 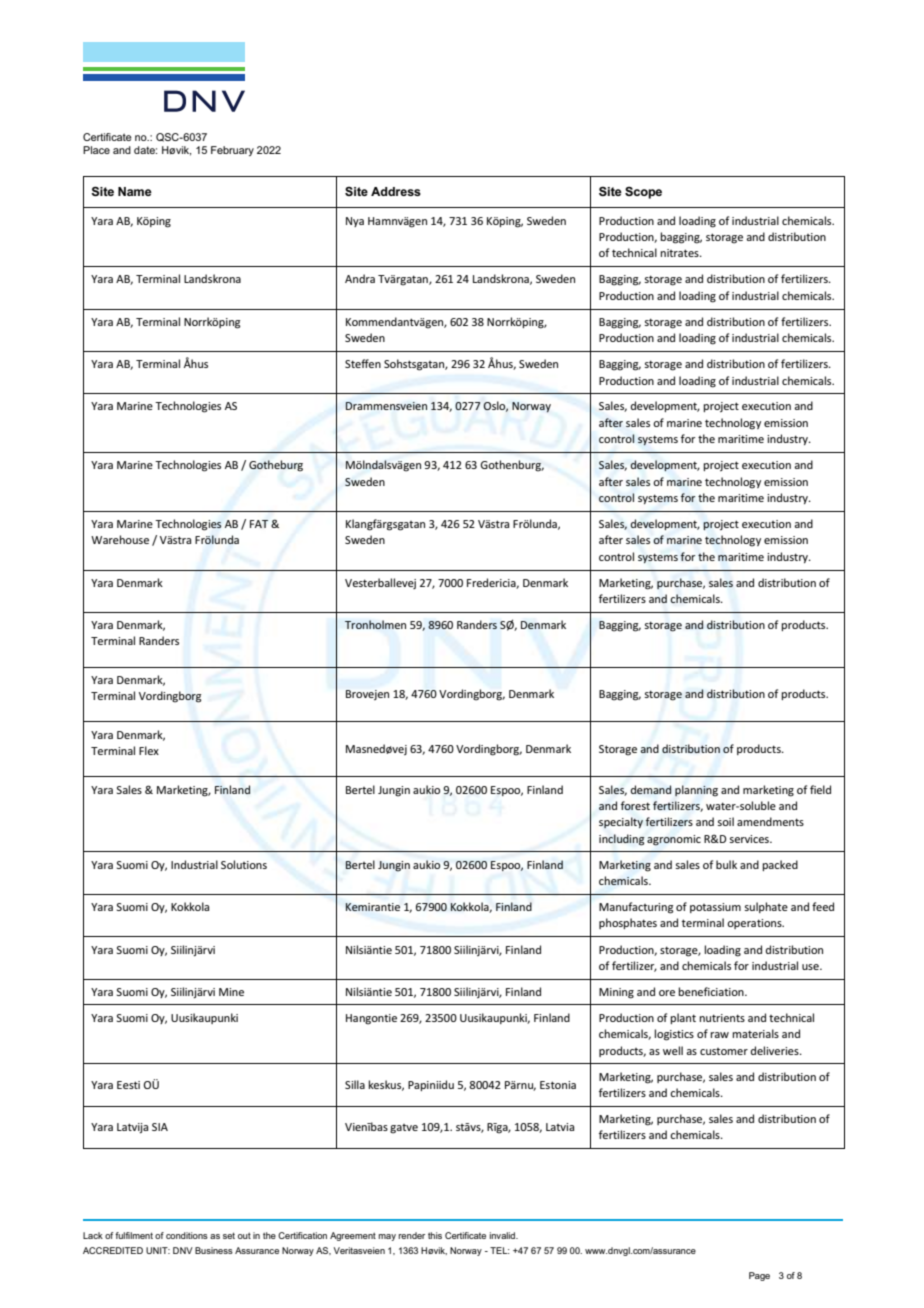 What do you see at coordinates (135, 191) in the screenshot?
I see `Name` at bounding box center [135, 191].
